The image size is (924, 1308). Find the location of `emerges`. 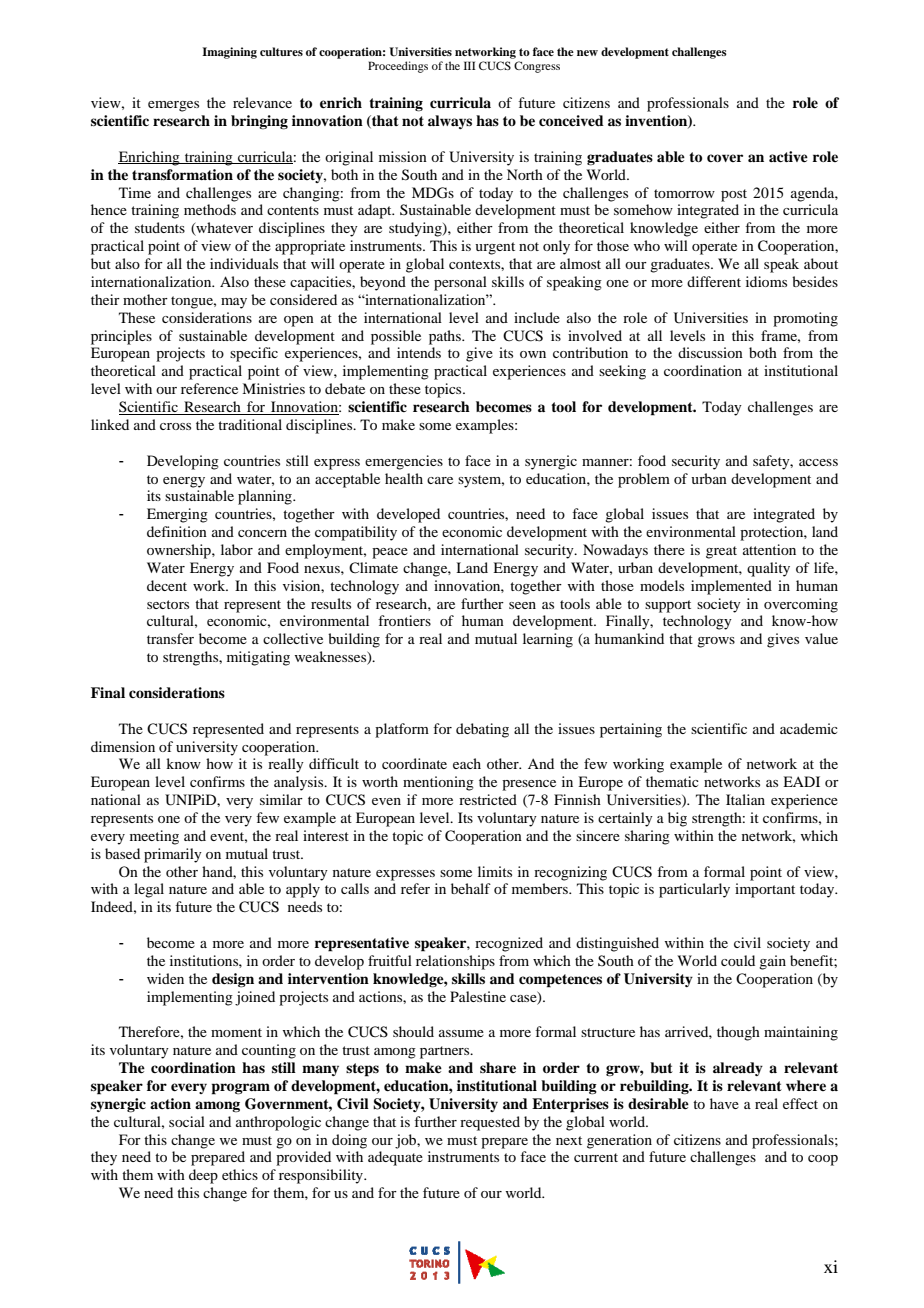

emerges is located at coordinates (173, 106).
